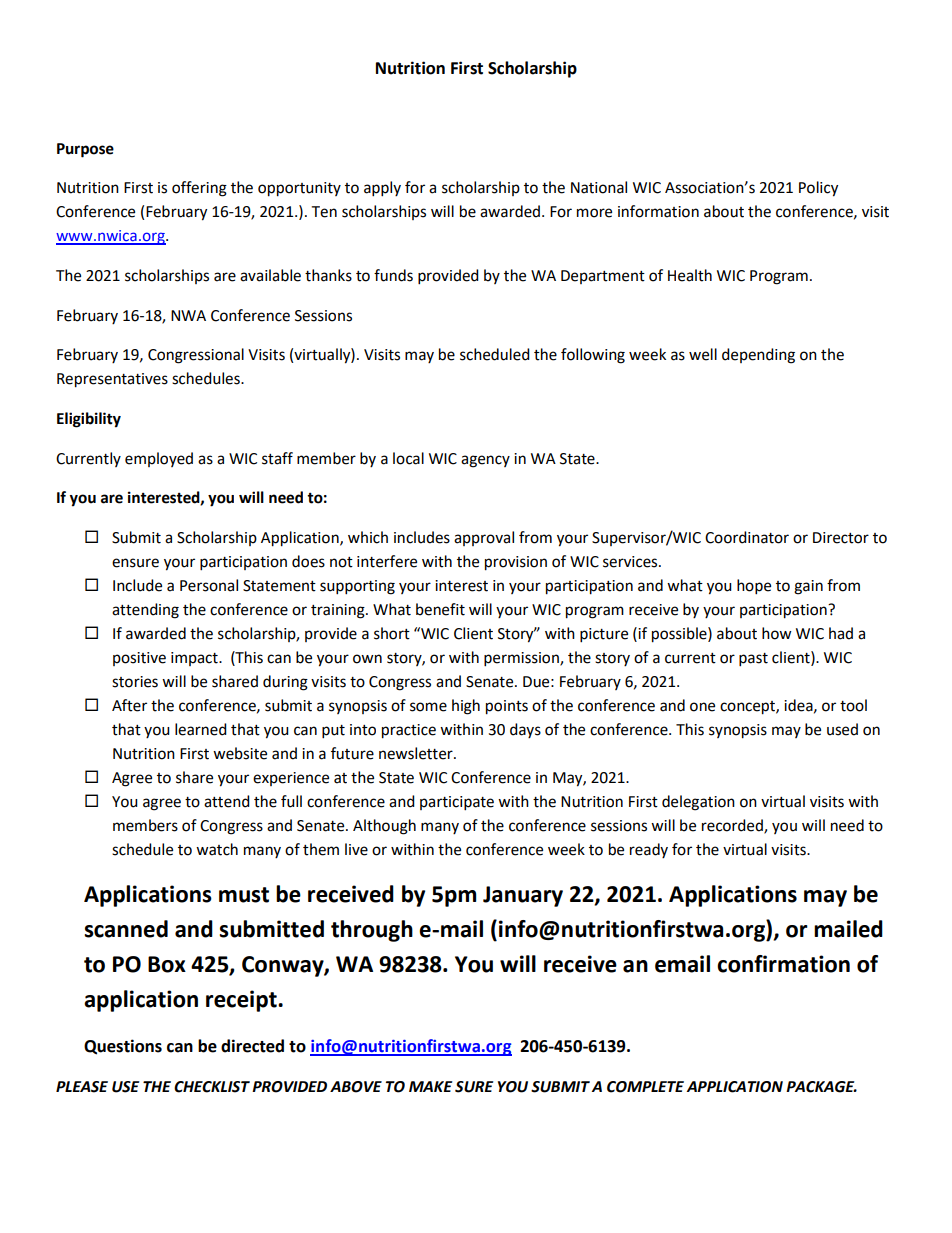  Describe the element at coordinates (758, 356) in the document. I see `depending` at that location.
